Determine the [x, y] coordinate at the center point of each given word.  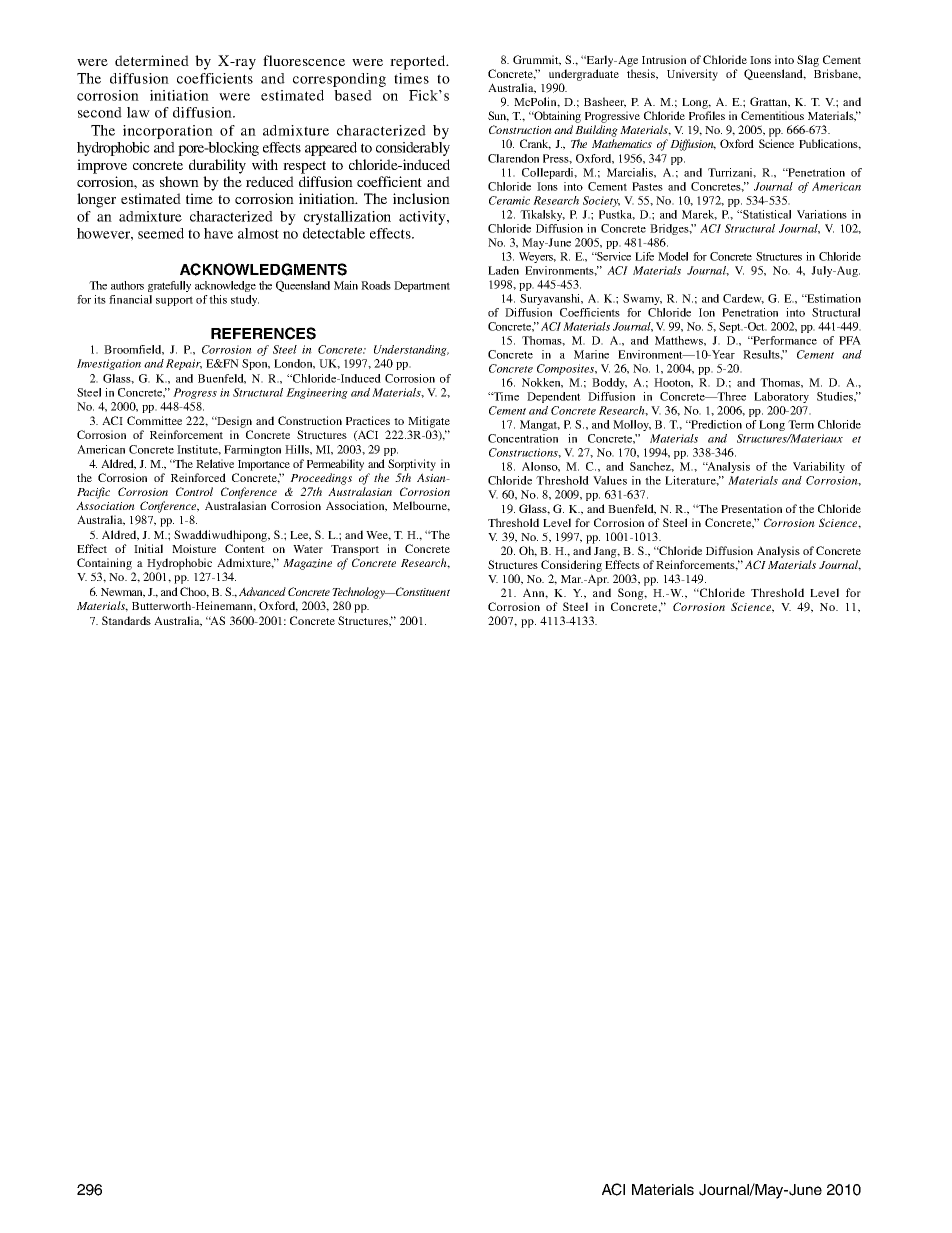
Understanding [411, 350]
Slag [808, 61]
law [138, 112]
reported [419, 62]
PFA [850, 340]
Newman [123, 593]
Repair [184, 364]
